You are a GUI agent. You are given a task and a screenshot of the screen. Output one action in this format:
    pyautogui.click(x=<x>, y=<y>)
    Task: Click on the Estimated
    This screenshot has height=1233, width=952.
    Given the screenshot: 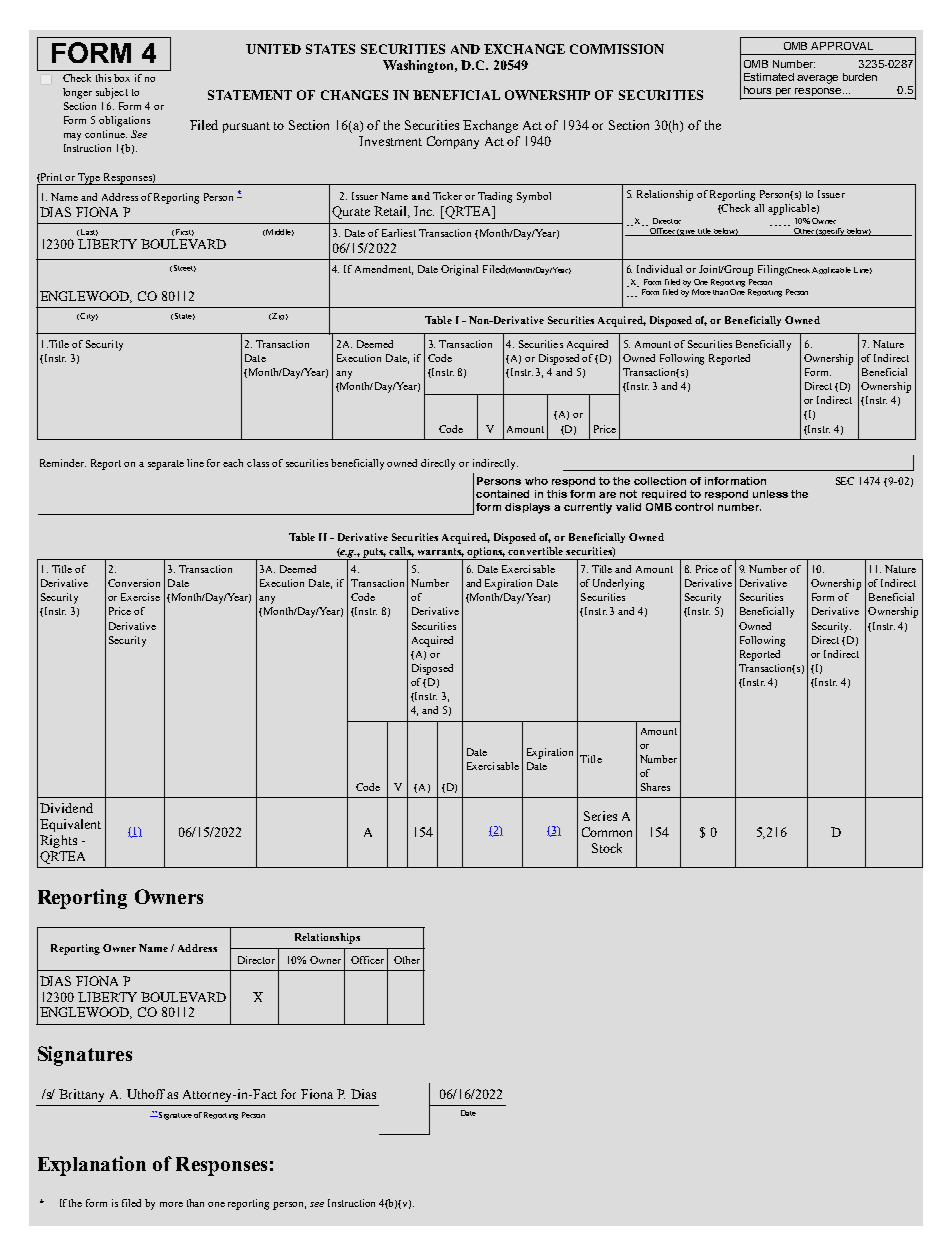 What is the action you would take?
    pyautogui.click(x=769, y=77)
